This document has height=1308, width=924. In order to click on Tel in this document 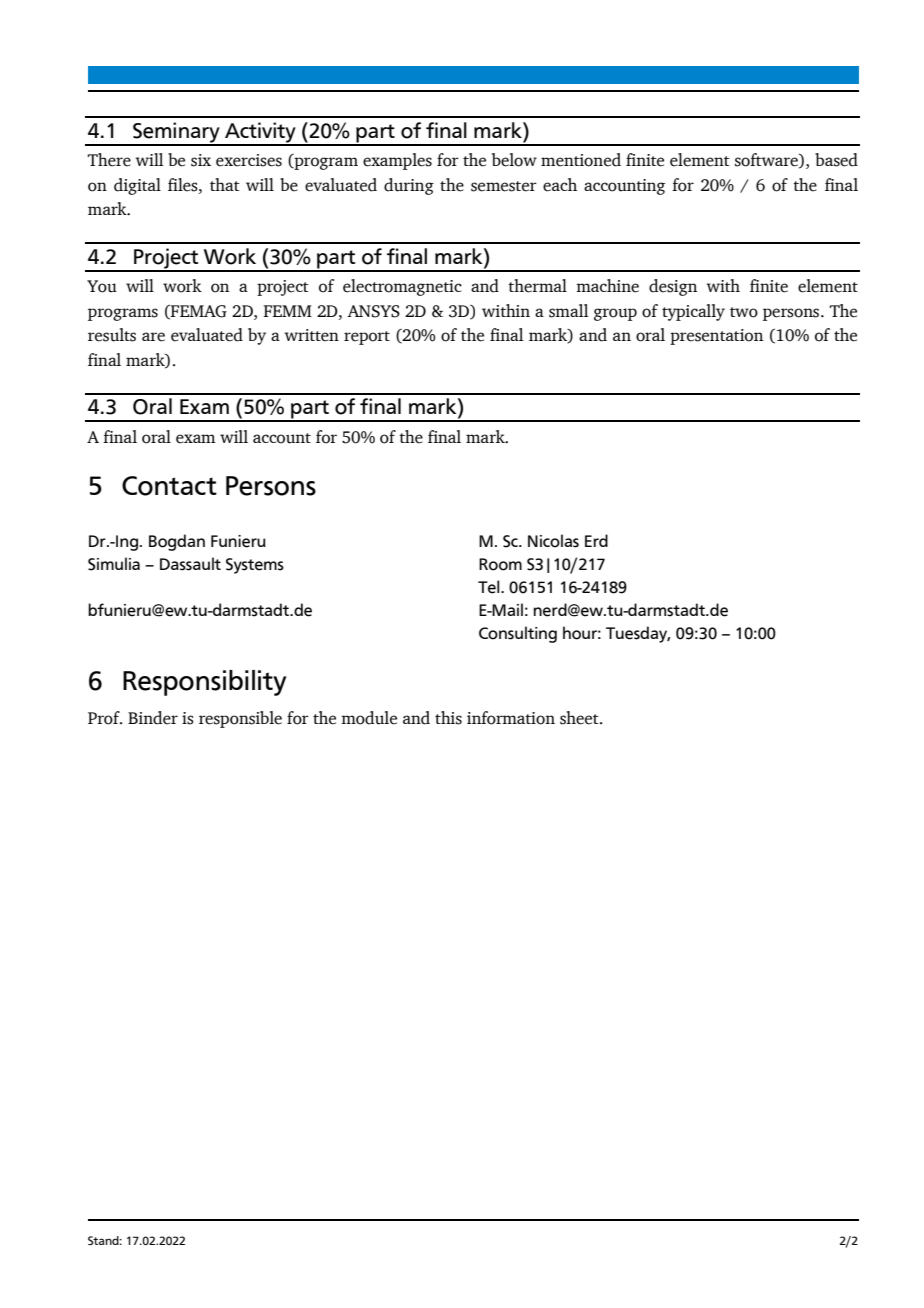, I will do `click(490, 587)`.
